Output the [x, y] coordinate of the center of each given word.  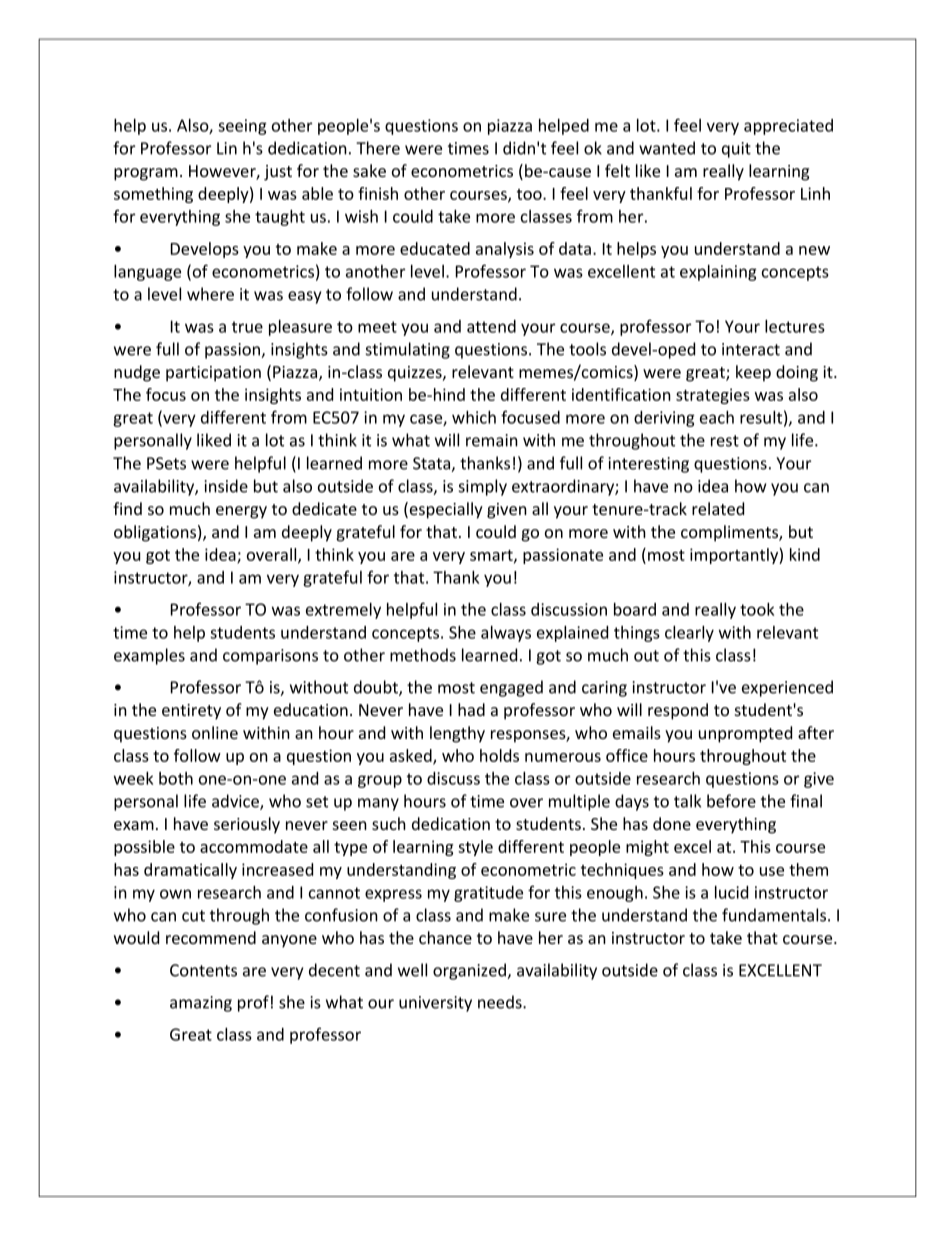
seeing [242, 127]
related [718, 508]
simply [483, 487]
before [731, 801]
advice [236, 802]
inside [226, 486]
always [506, 634]
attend [491, 326]
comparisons [270, 657]
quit [736, 150]
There [378, 148]
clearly [689, 633]
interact [751, 349]
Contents [203, 970]
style [475, 848]
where [210, 294]
